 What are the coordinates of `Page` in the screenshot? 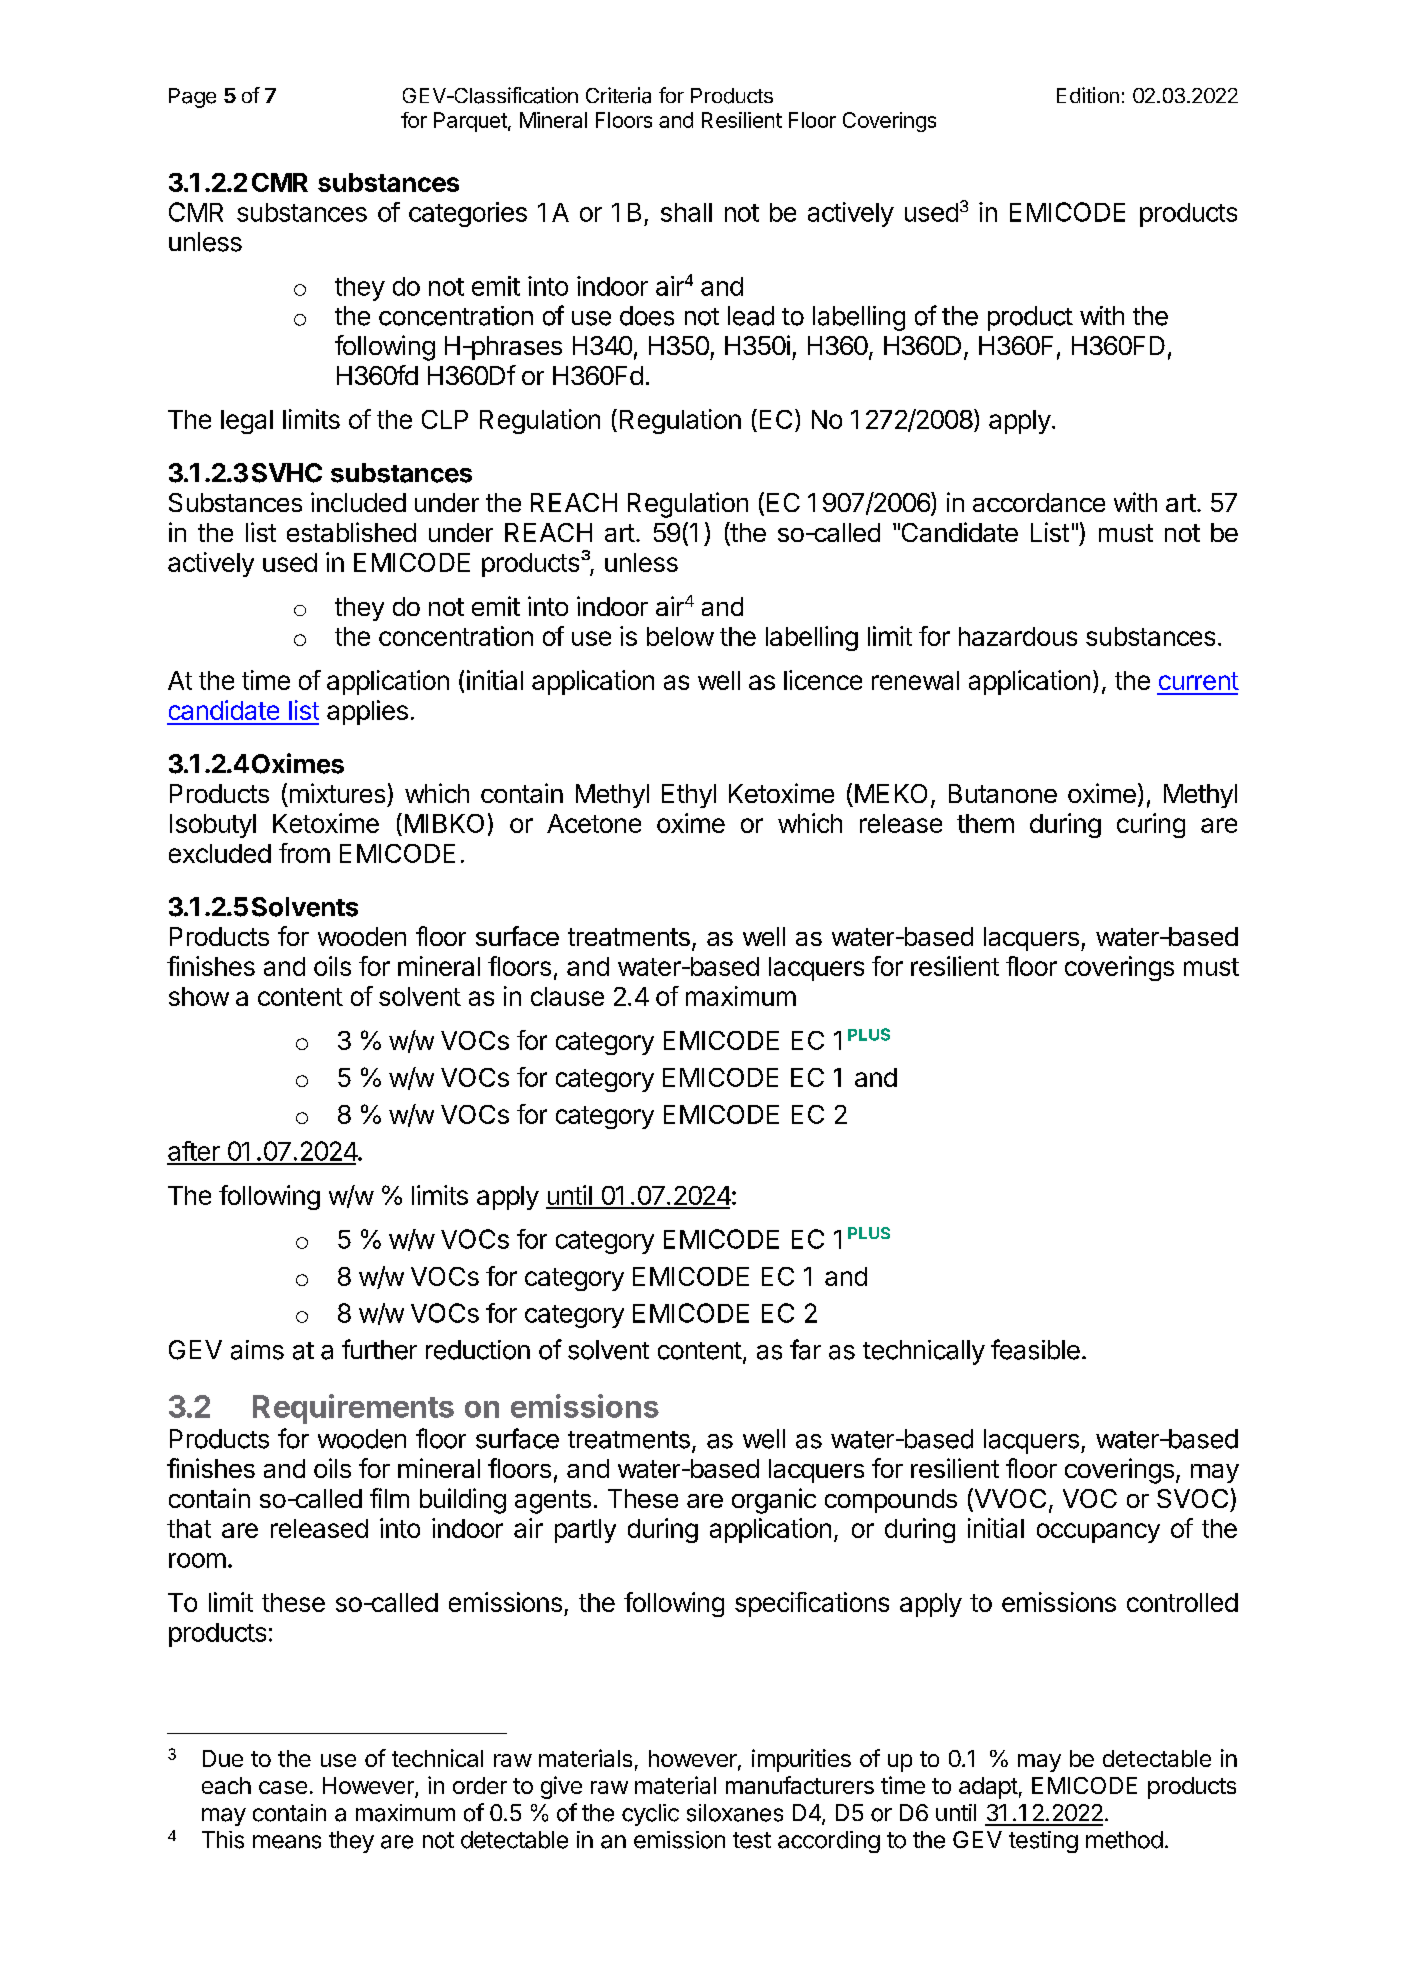 It's located at (192, 98).
